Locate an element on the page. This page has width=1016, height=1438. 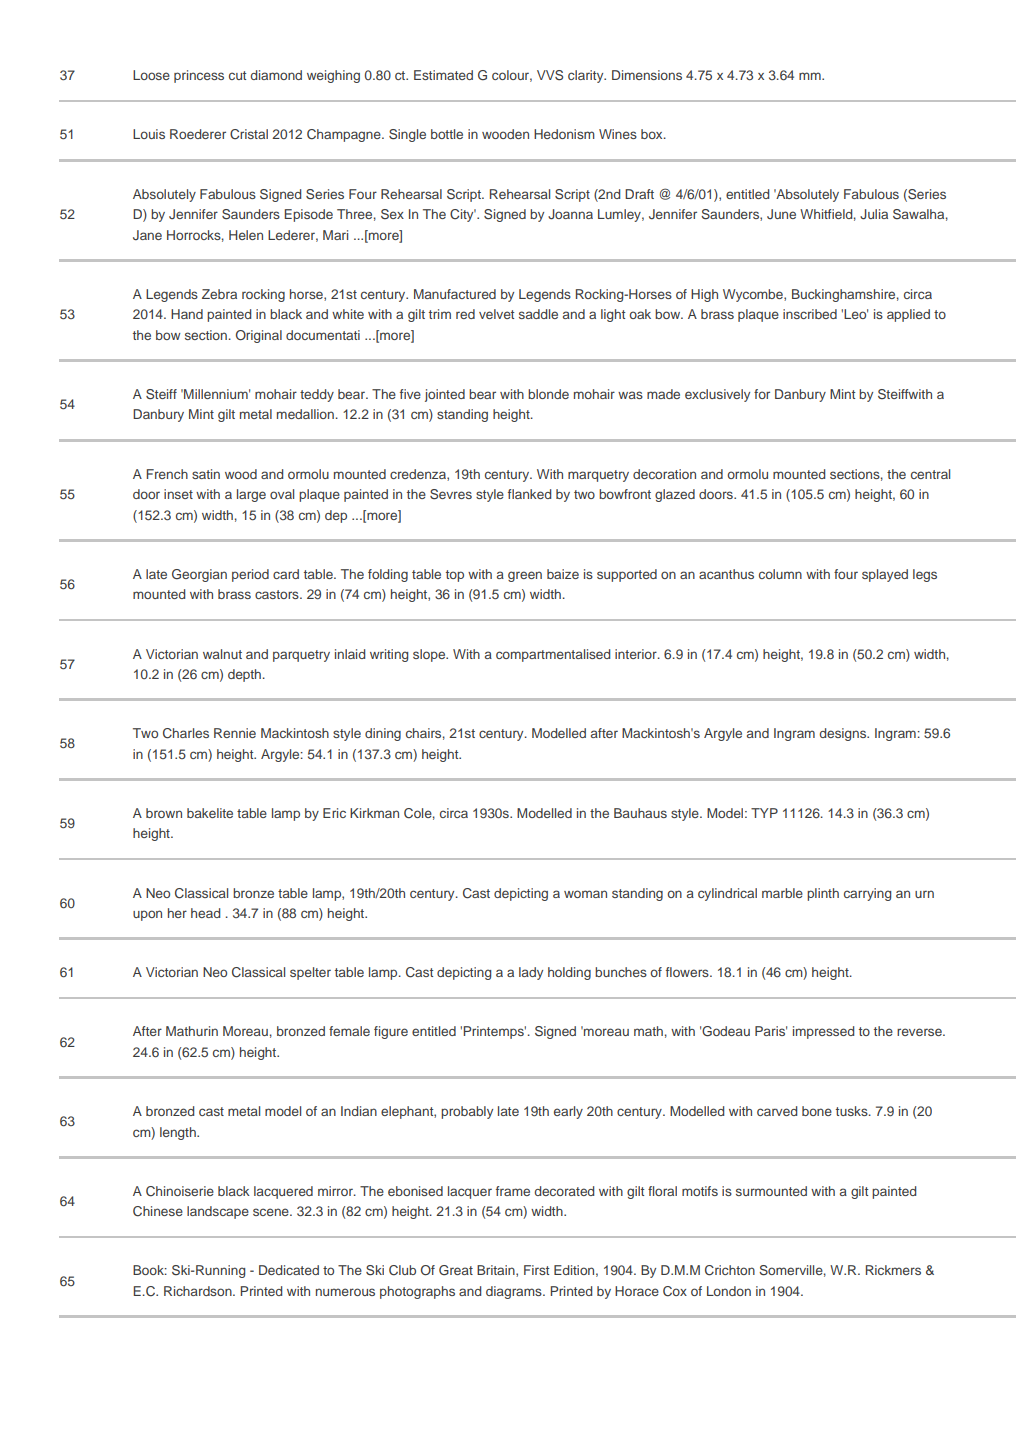
depth is located at coordinates (246, 675).
